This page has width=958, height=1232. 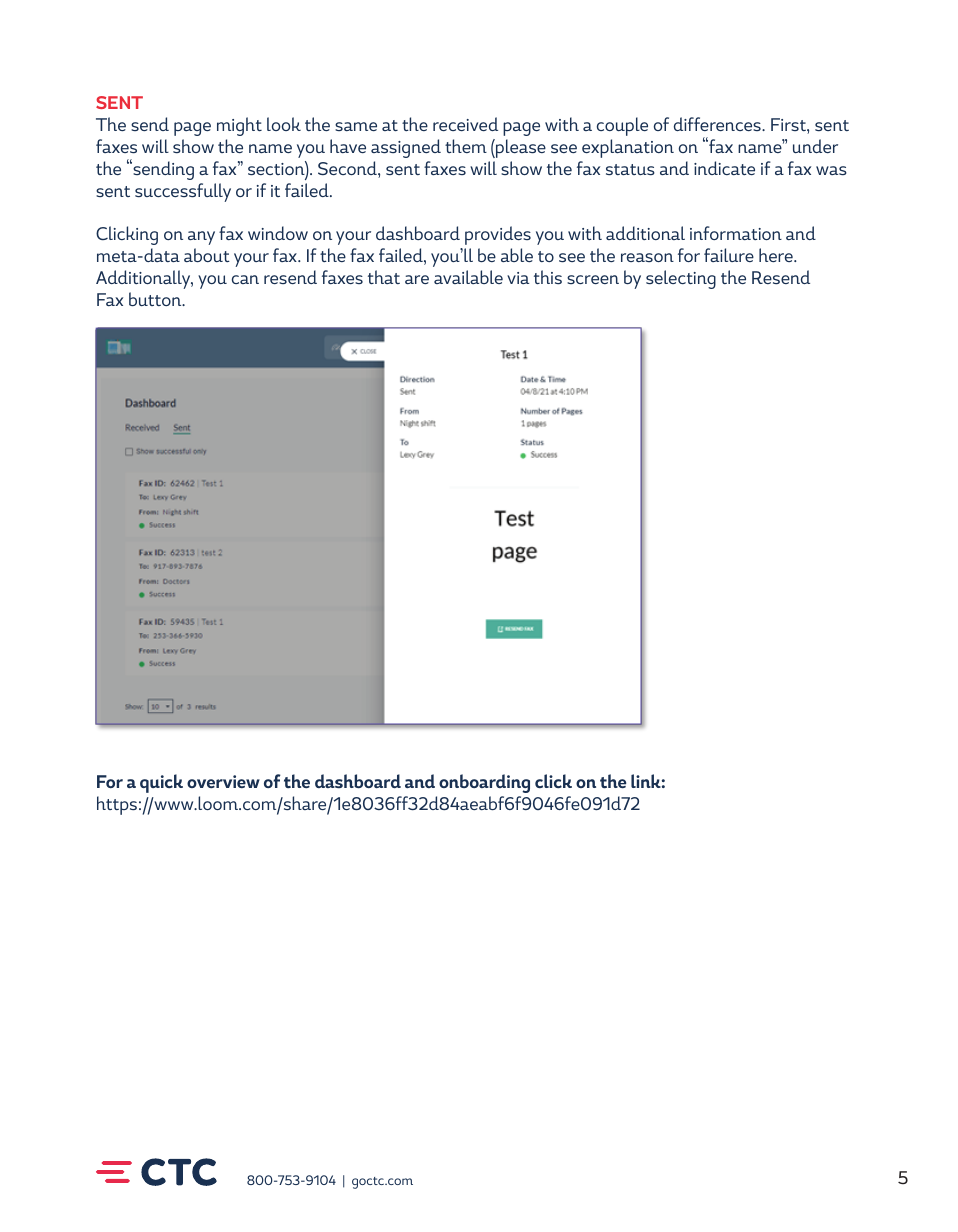 What do you see at coordinates (593, 279) in the page?
I see `screen` at bounding box center [593, 279].
